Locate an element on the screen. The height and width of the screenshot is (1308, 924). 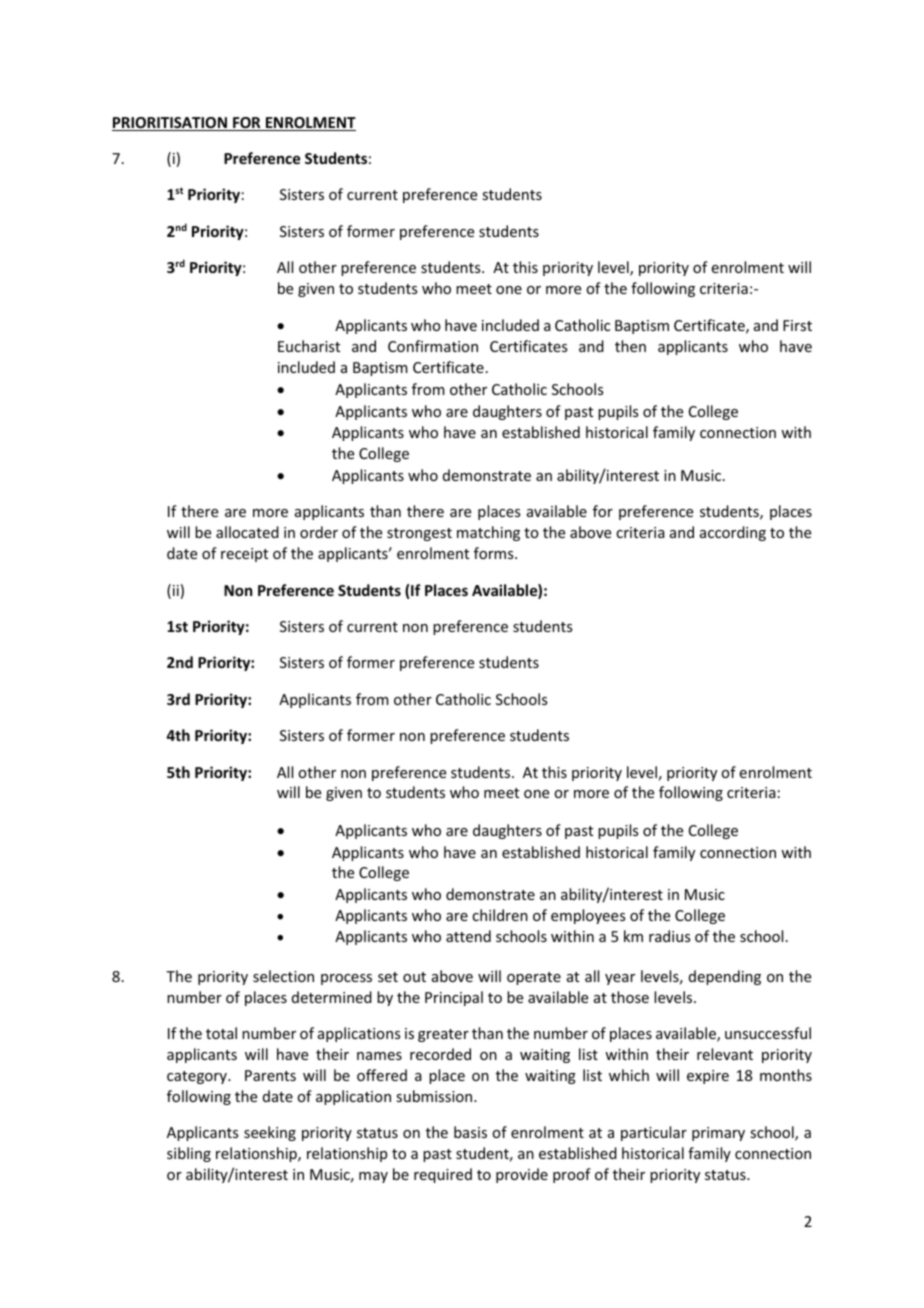
receipt is located at coordinates (244, 555).
